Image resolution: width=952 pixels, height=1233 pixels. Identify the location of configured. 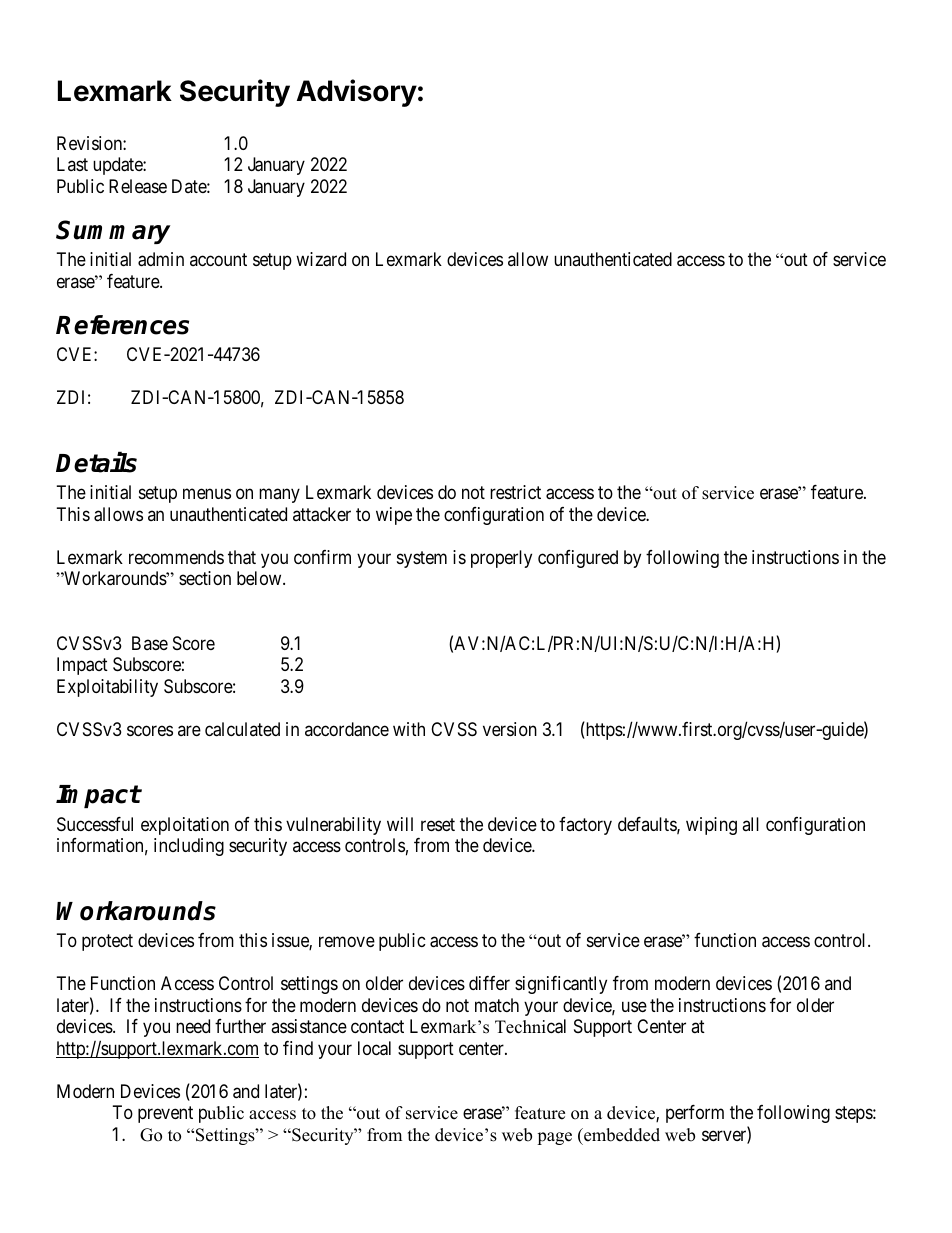
(578, 559).
